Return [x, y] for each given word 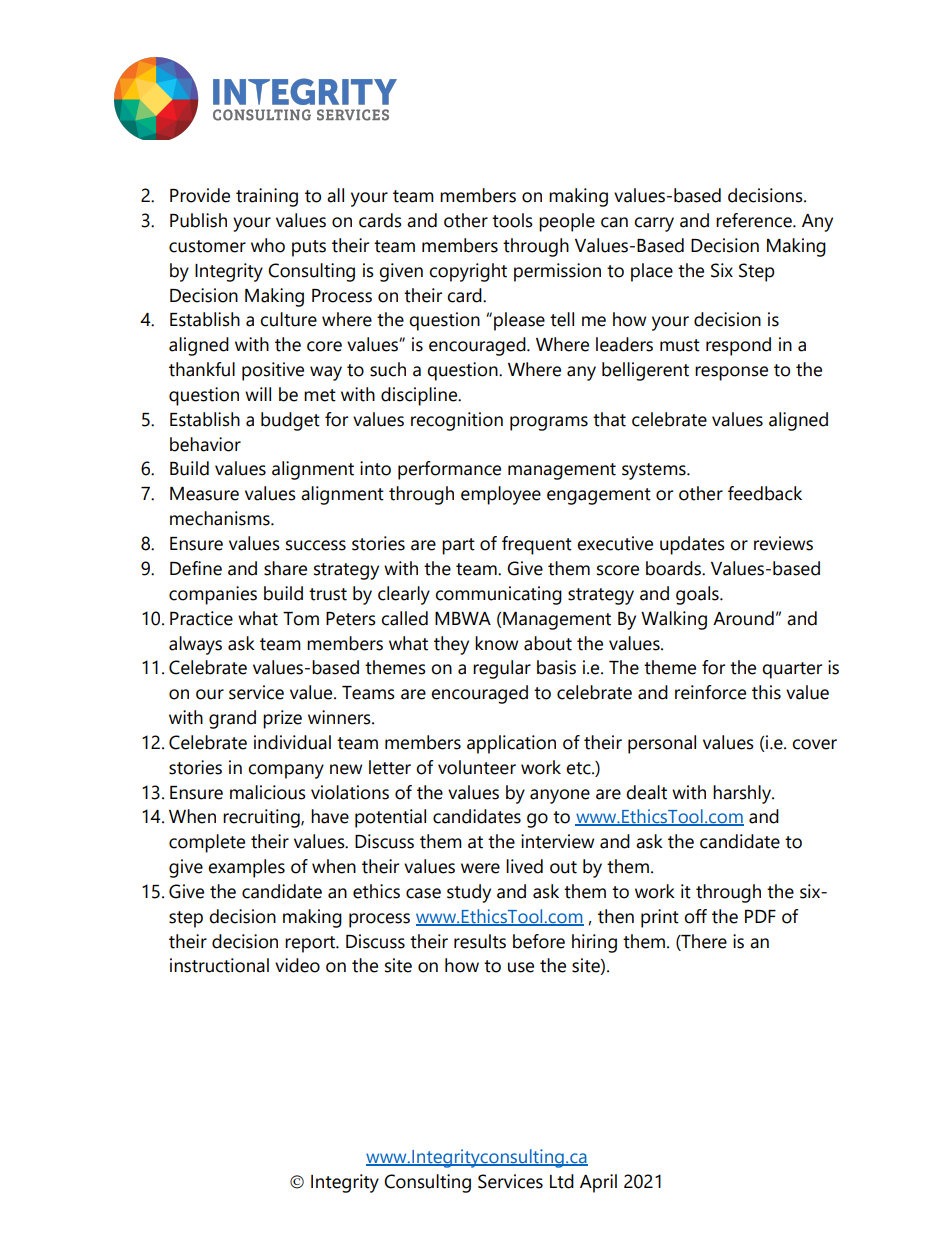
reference [755, 220]
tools [512, 220]
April [598, 1183]
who [268, 245]
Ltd [562, 1181]
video [297, 965]
